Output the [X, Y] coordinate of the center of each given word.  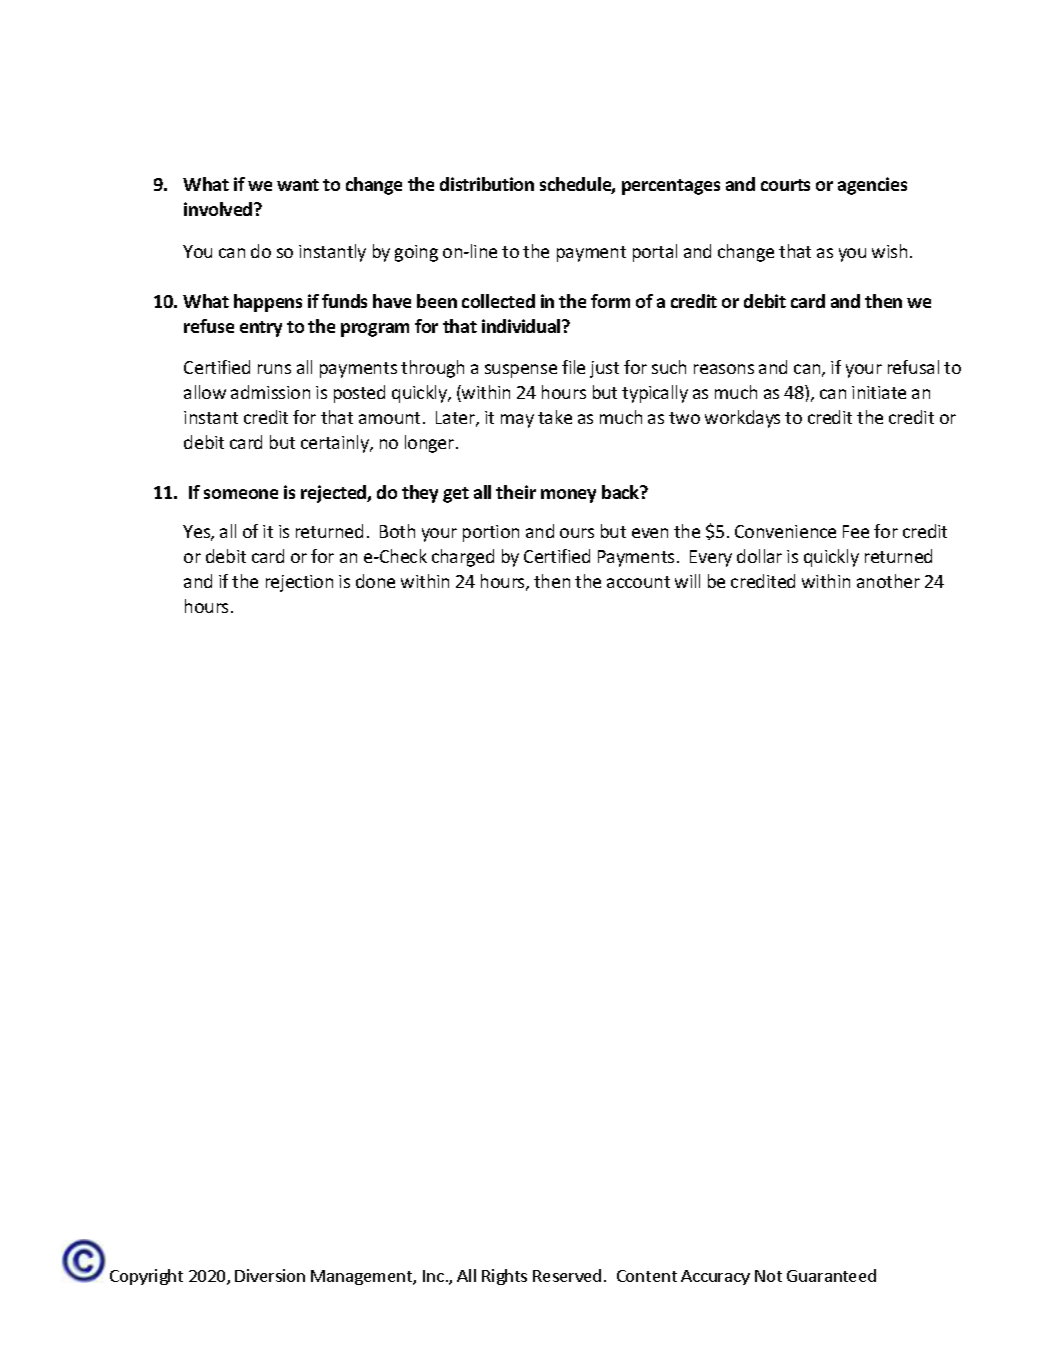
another [888, 581]
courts [785, 185]
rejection [299, 583]
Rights [504, 1277]
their [516, 492]
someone [241, 494]
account [638, 582]
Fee [856, 531]
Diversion [270, 1275]
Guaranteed [831, 1275]
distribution [487, 184]
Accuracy [715, 1277]
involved [219, 209]
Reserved [567, 1275]
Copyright [146, 1277]
